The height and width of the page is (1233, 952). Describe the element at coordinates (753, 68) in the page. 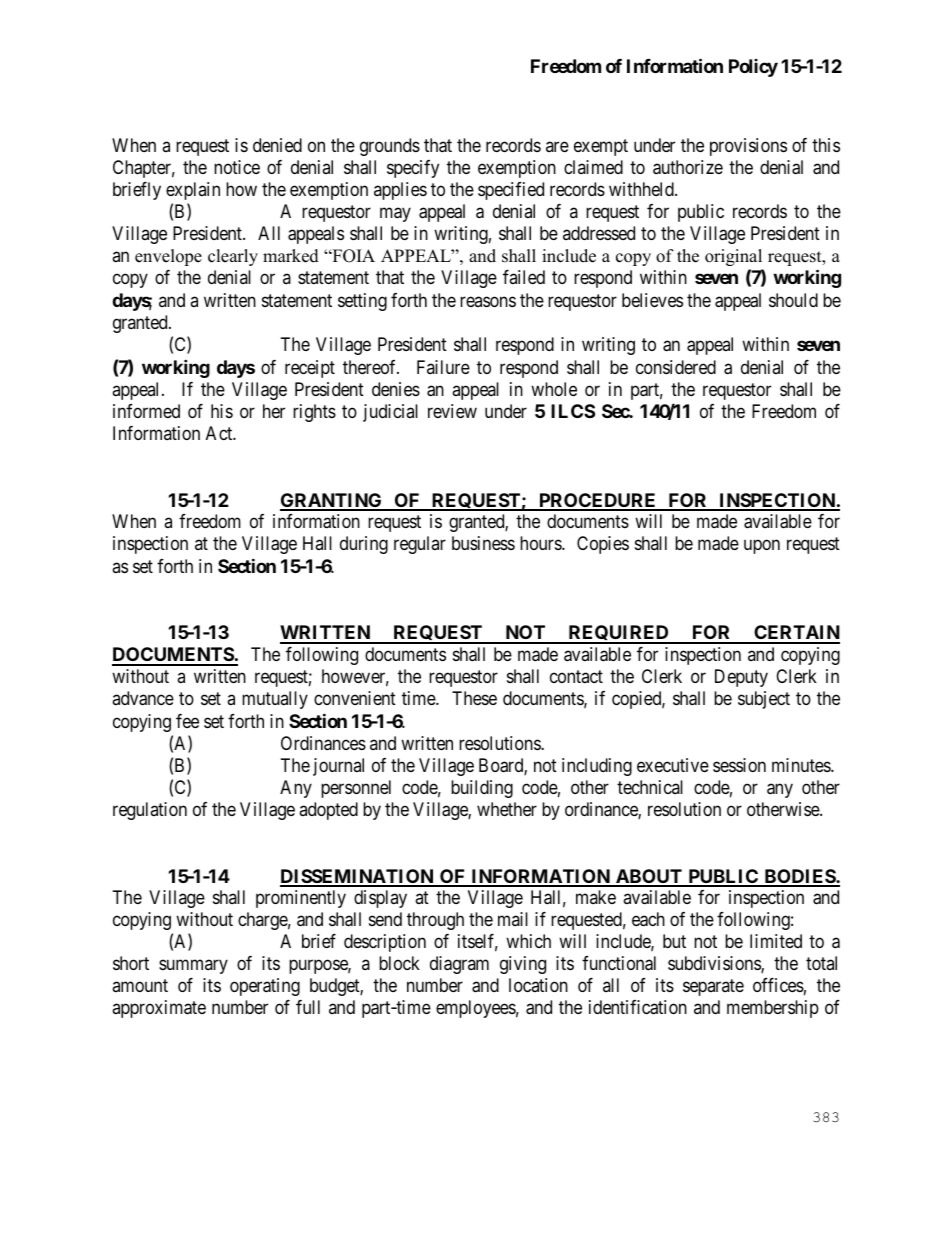

I see `Policy` at that location.
